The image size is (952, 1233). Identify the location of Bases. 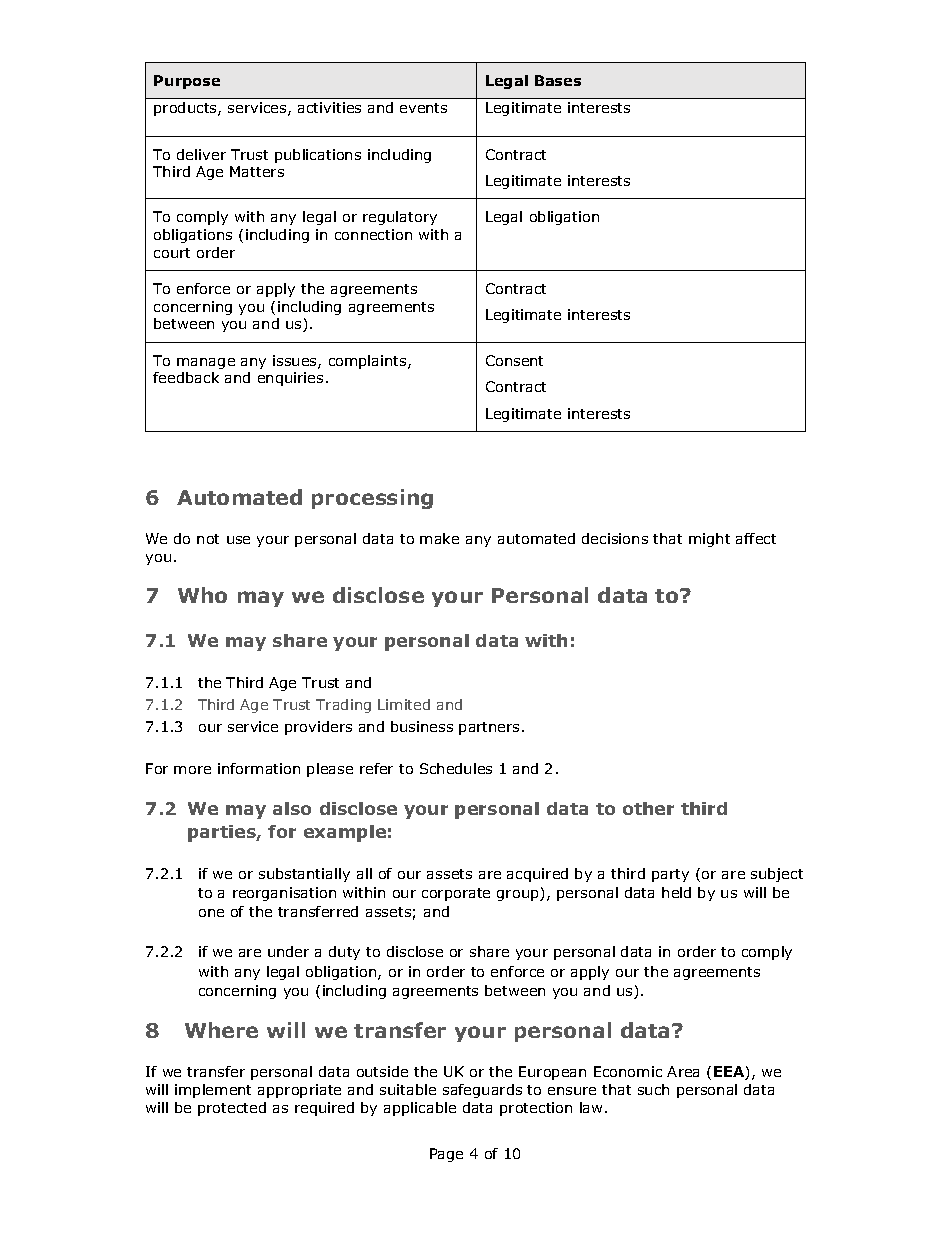
(558, 80).
